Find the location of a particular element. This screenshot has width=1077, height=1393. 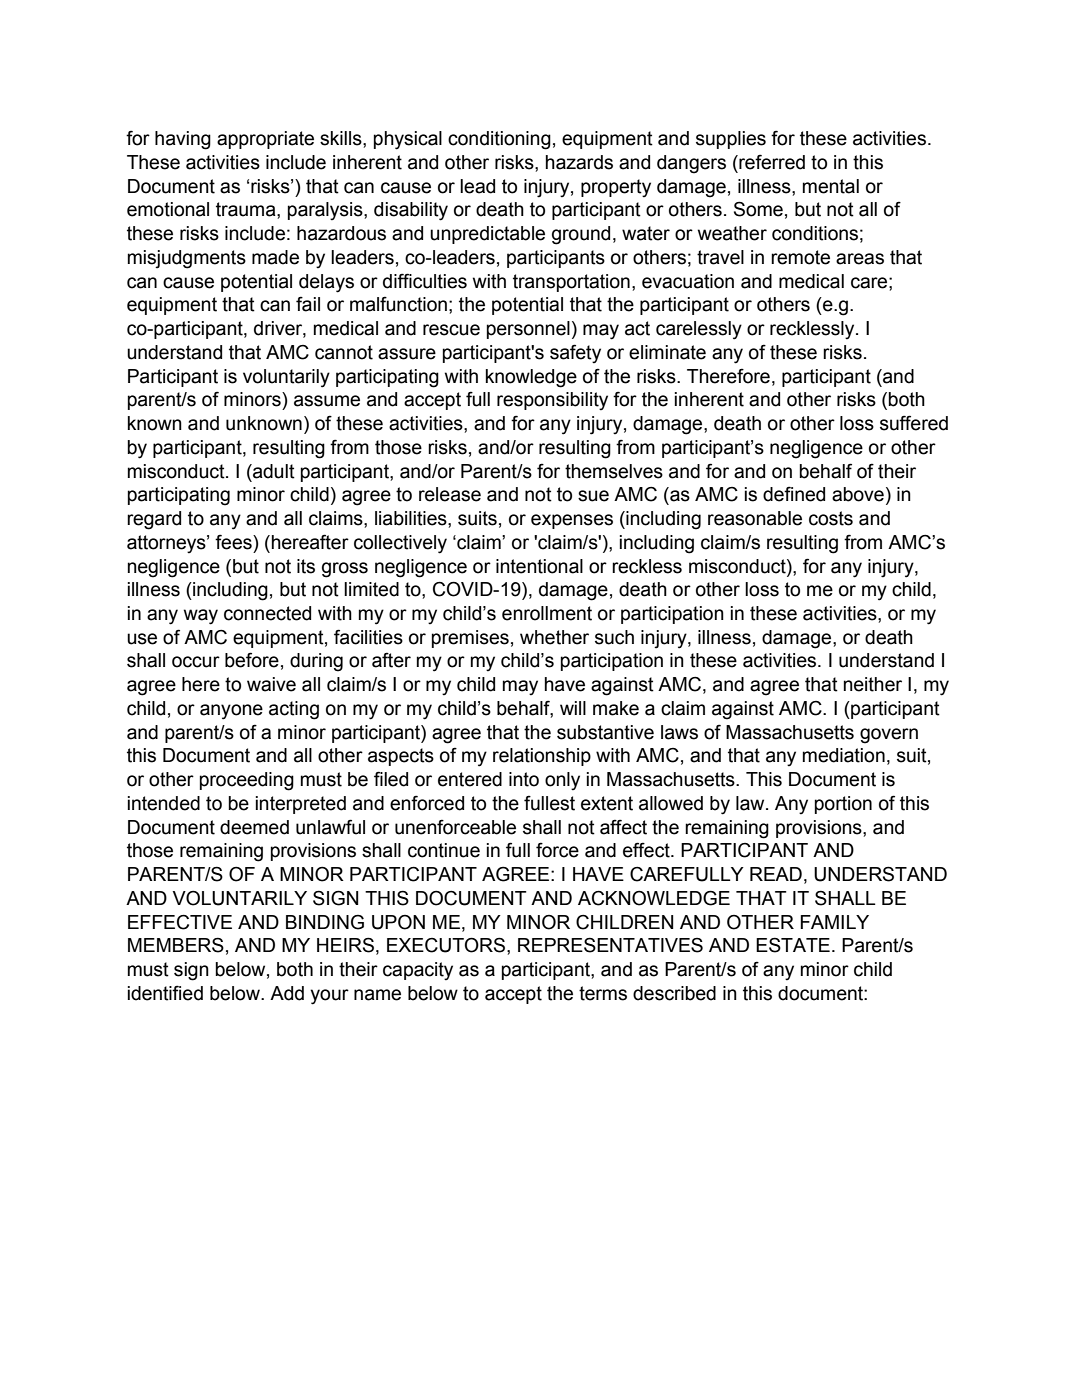

fees is located at coordinates (234, 542).
